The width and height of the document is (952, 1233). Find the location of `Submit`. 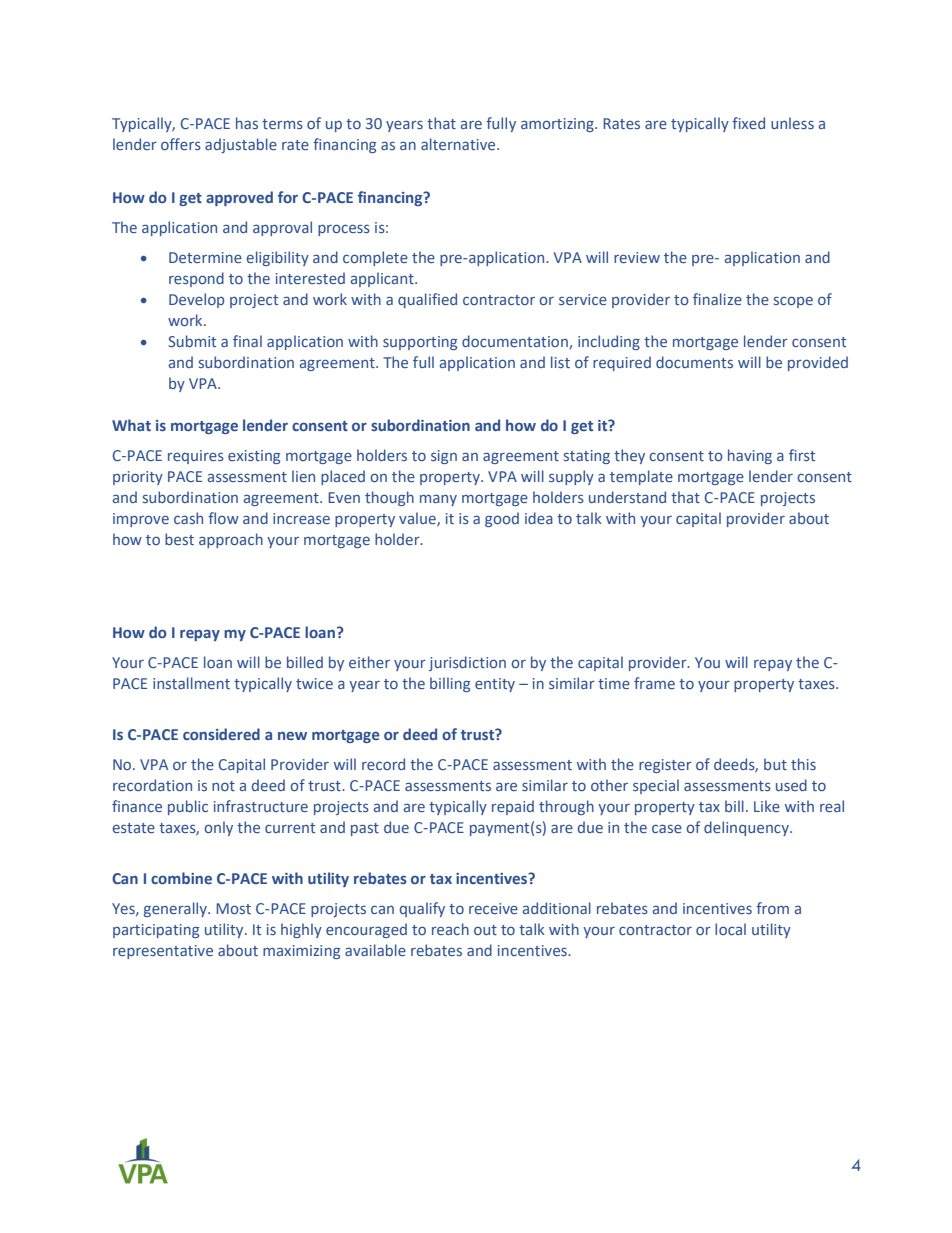

Submit is located at coordinates (192, 341).
